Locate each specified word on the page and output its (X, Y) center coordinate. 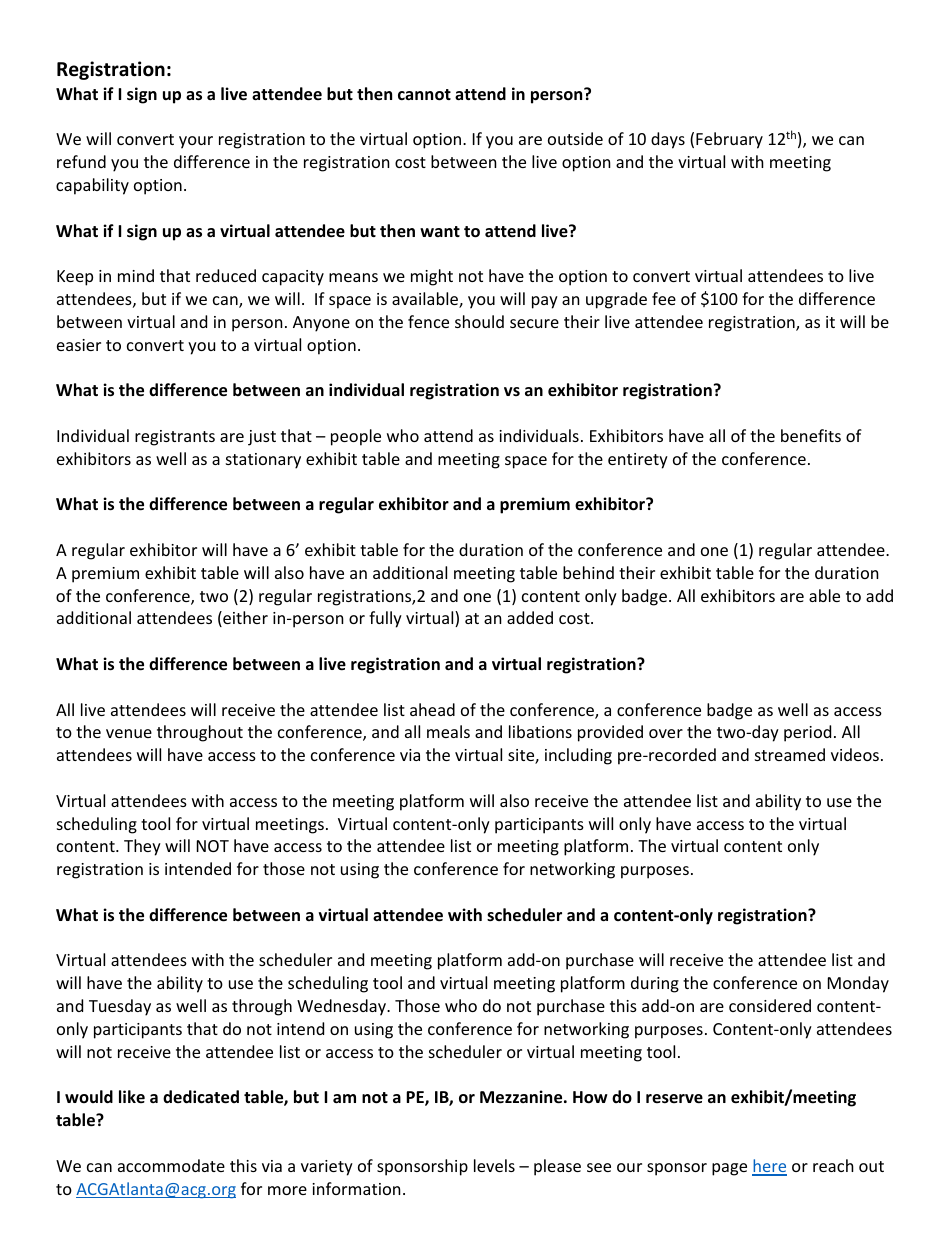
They (142, 847)
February (729, 140)
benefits (811, 435)
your (196, 142)
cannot (424, 95)
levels (494, 1165)
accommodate (171, 1165)
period (807, 733)
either (244, 619)
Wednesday (343, 1007)
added (530, 617)
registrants (175, 438)
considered (770, 1005)
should (479, 321)
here (769, 1167)
